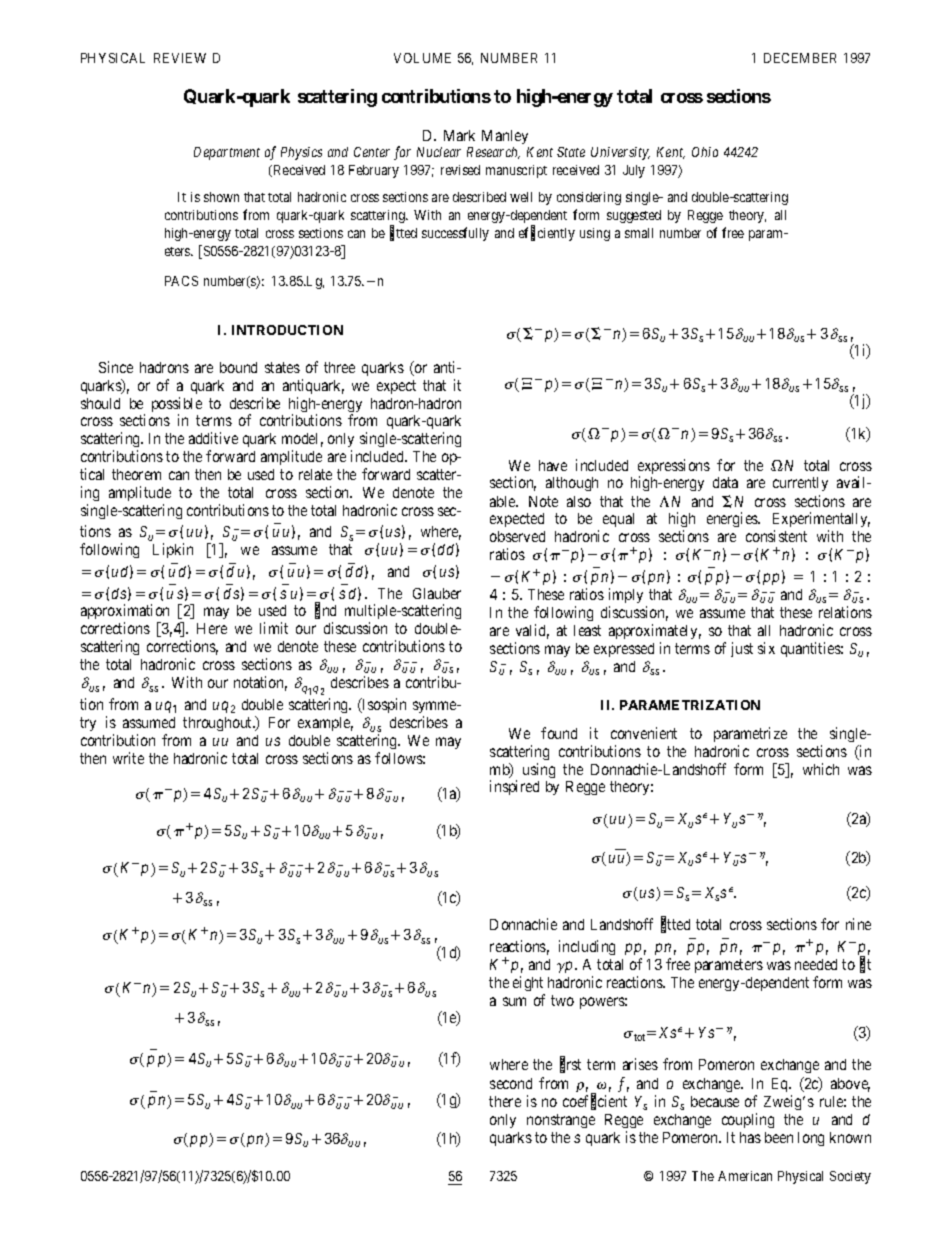 The image size is (952, 1233). Describe the element at coordinates (559, 733) in the document. I see `found` at that location.
